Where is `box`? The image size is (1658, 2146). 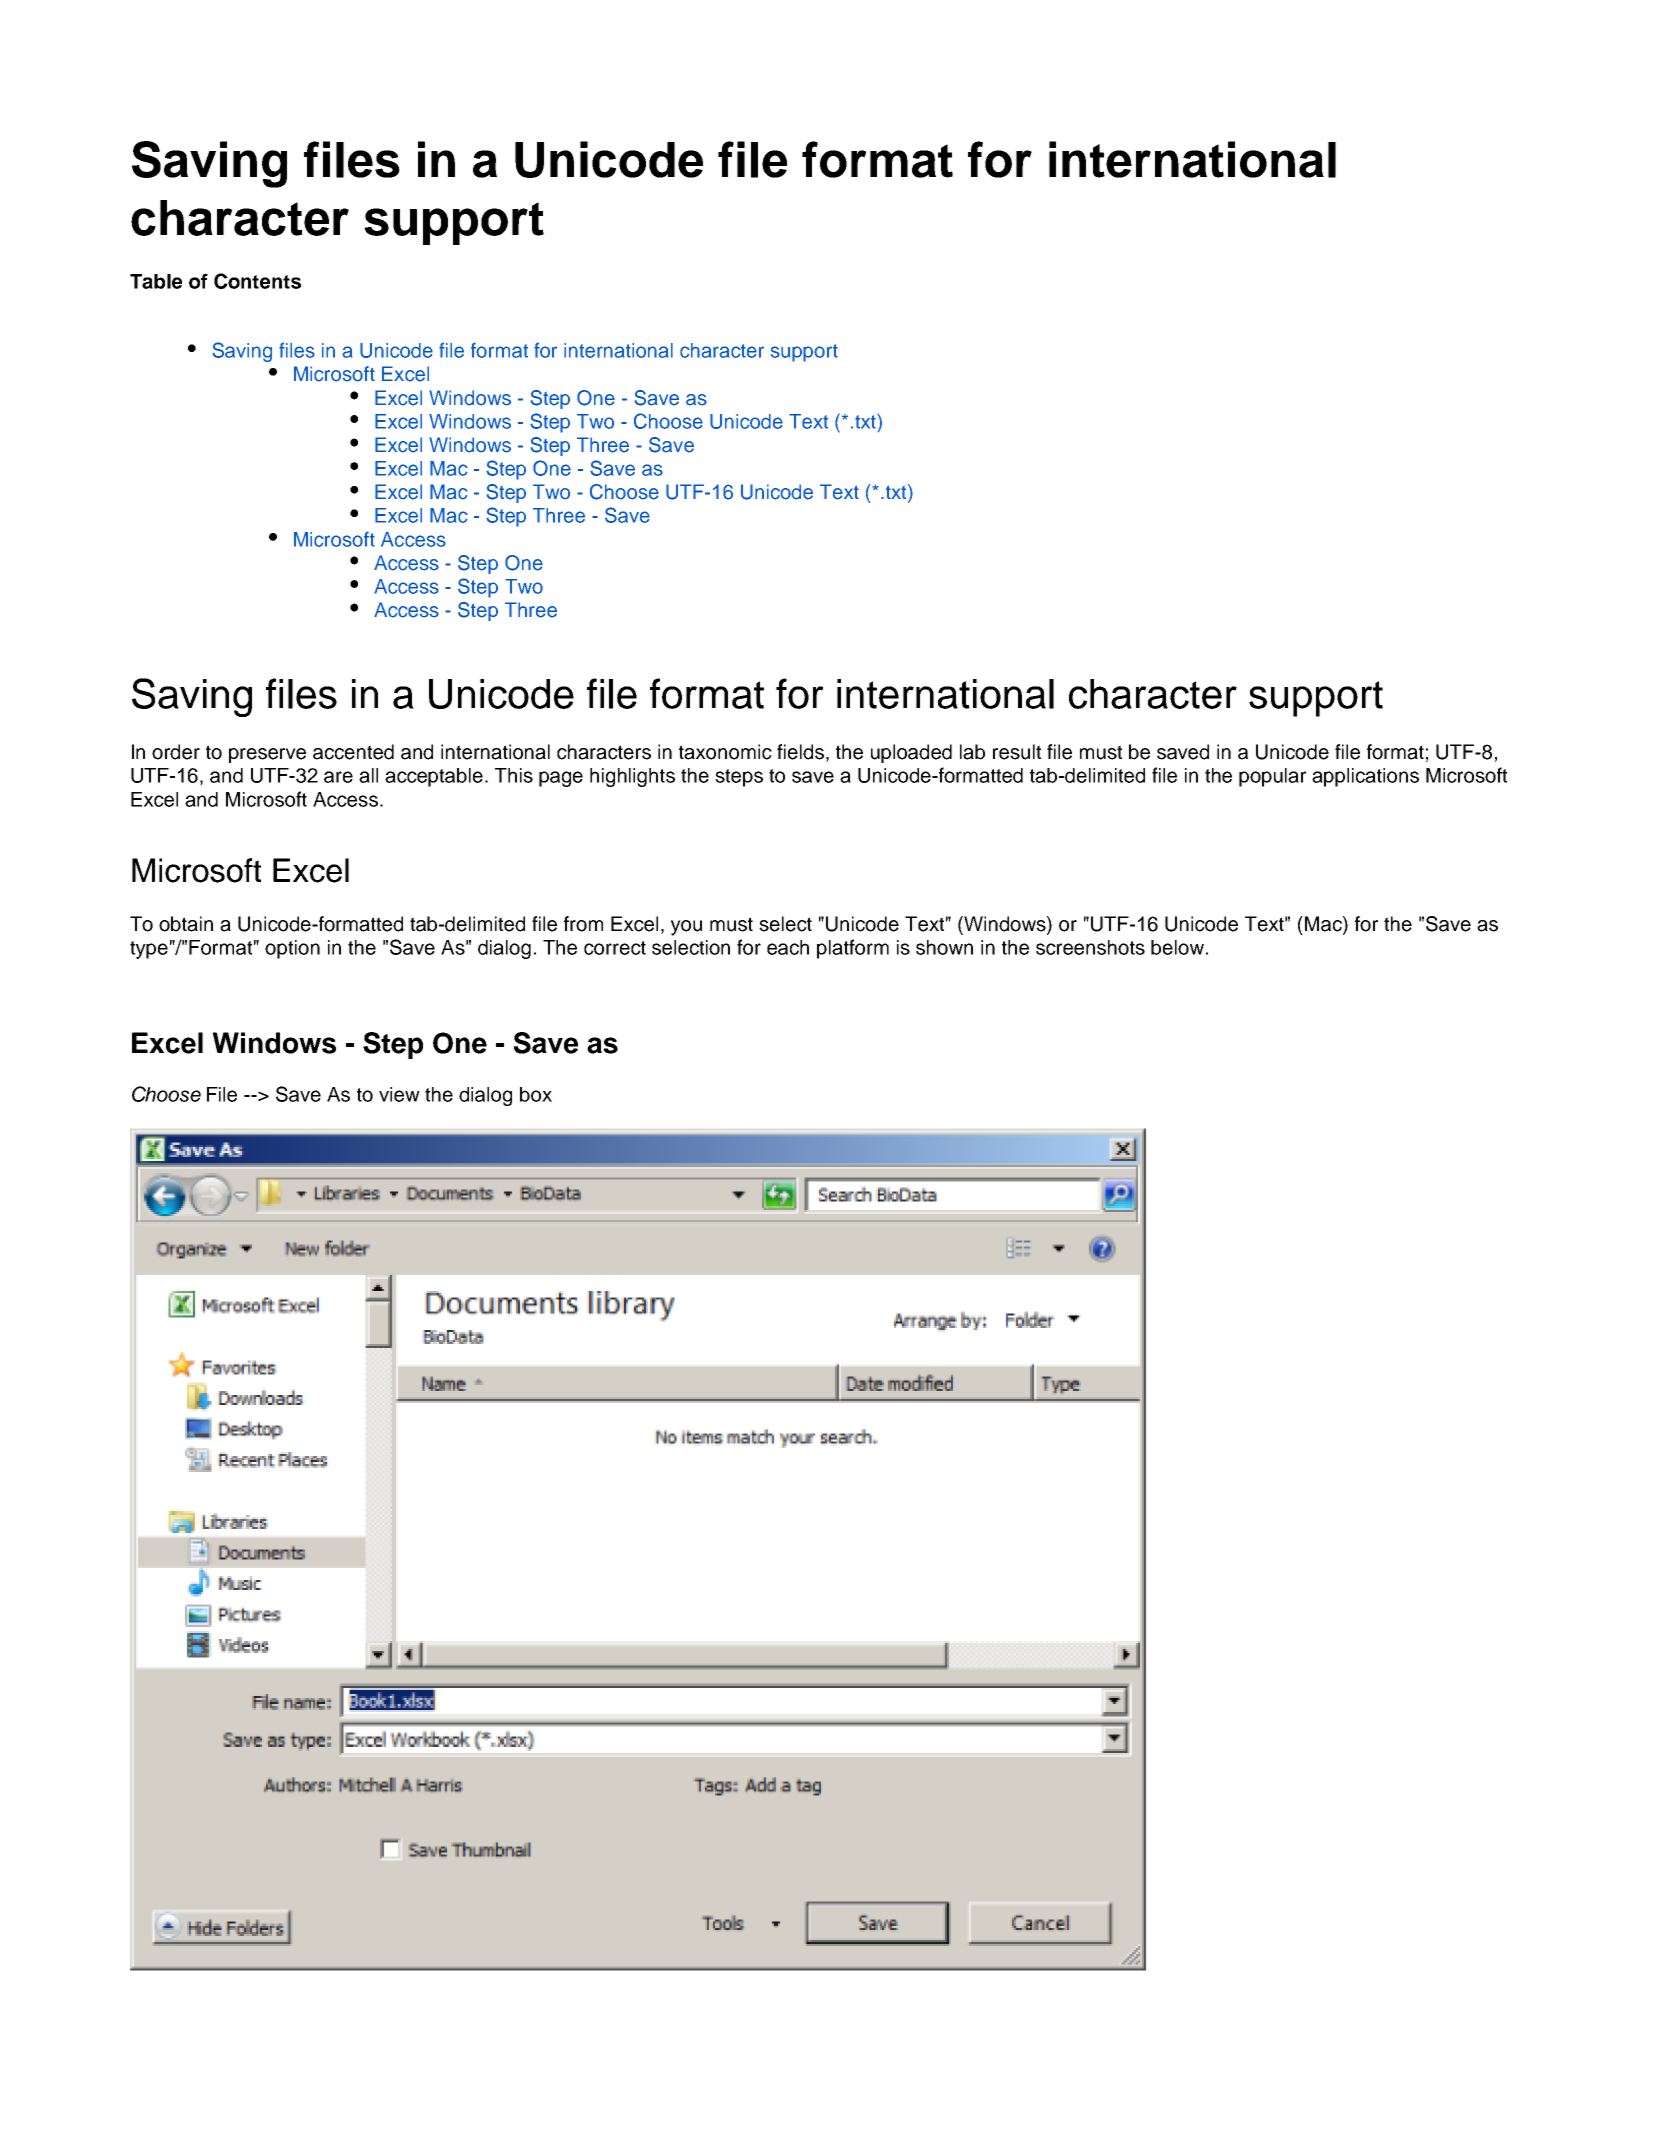
box is located at coordinates (536, 1094).
